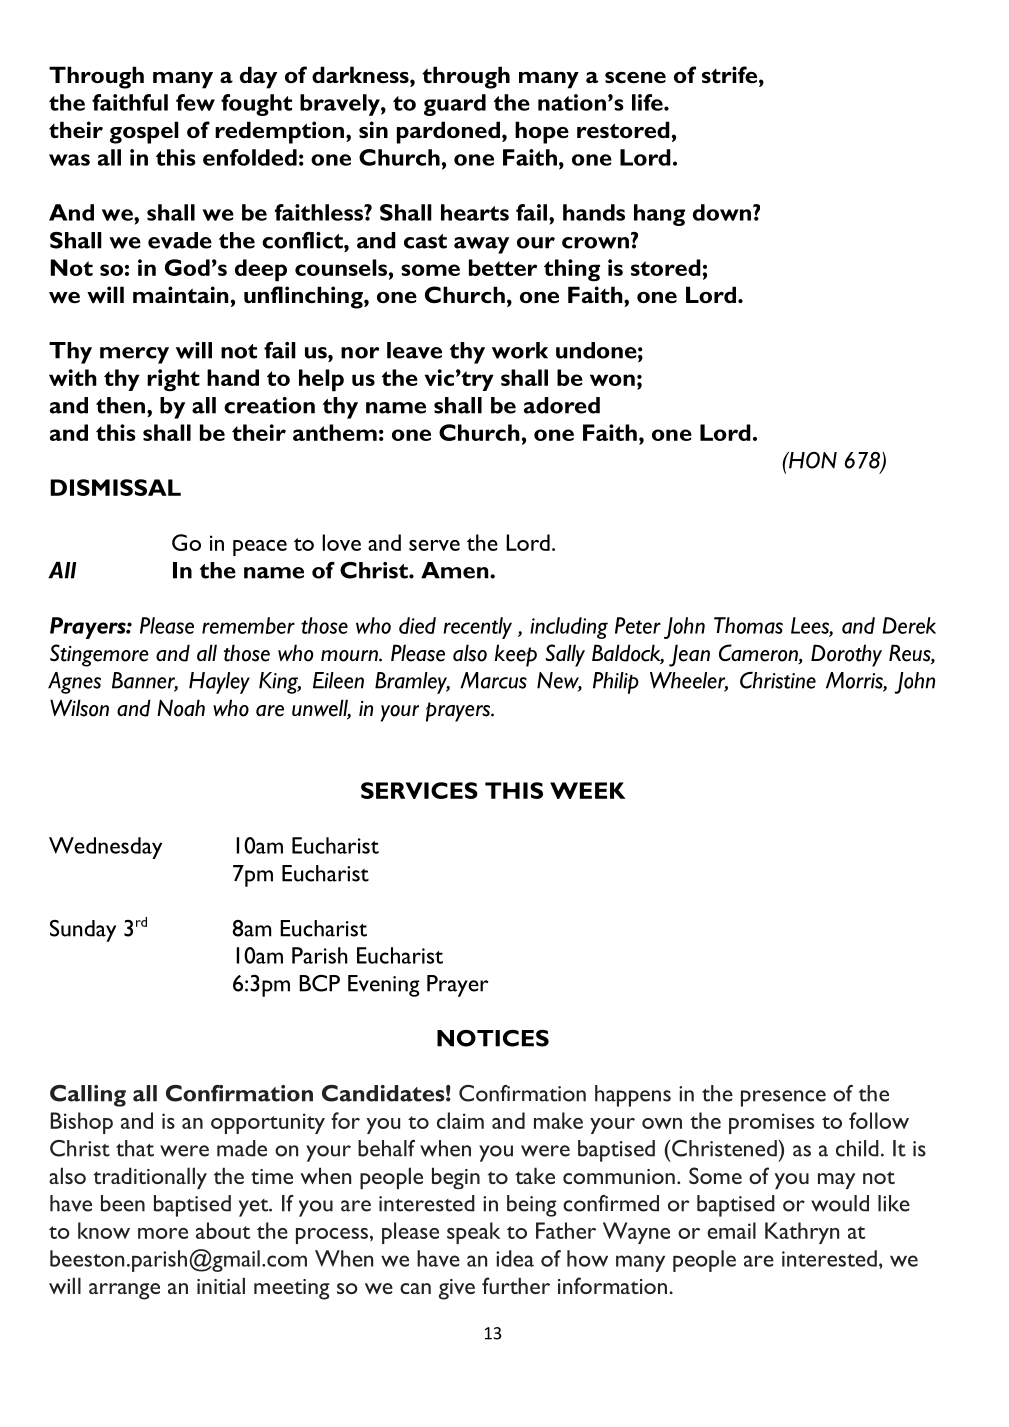 This screenshot has width=1009, height=1427. Describe the element at coordinates (455, 105) in the screenshot. I see `guard` at that location.
